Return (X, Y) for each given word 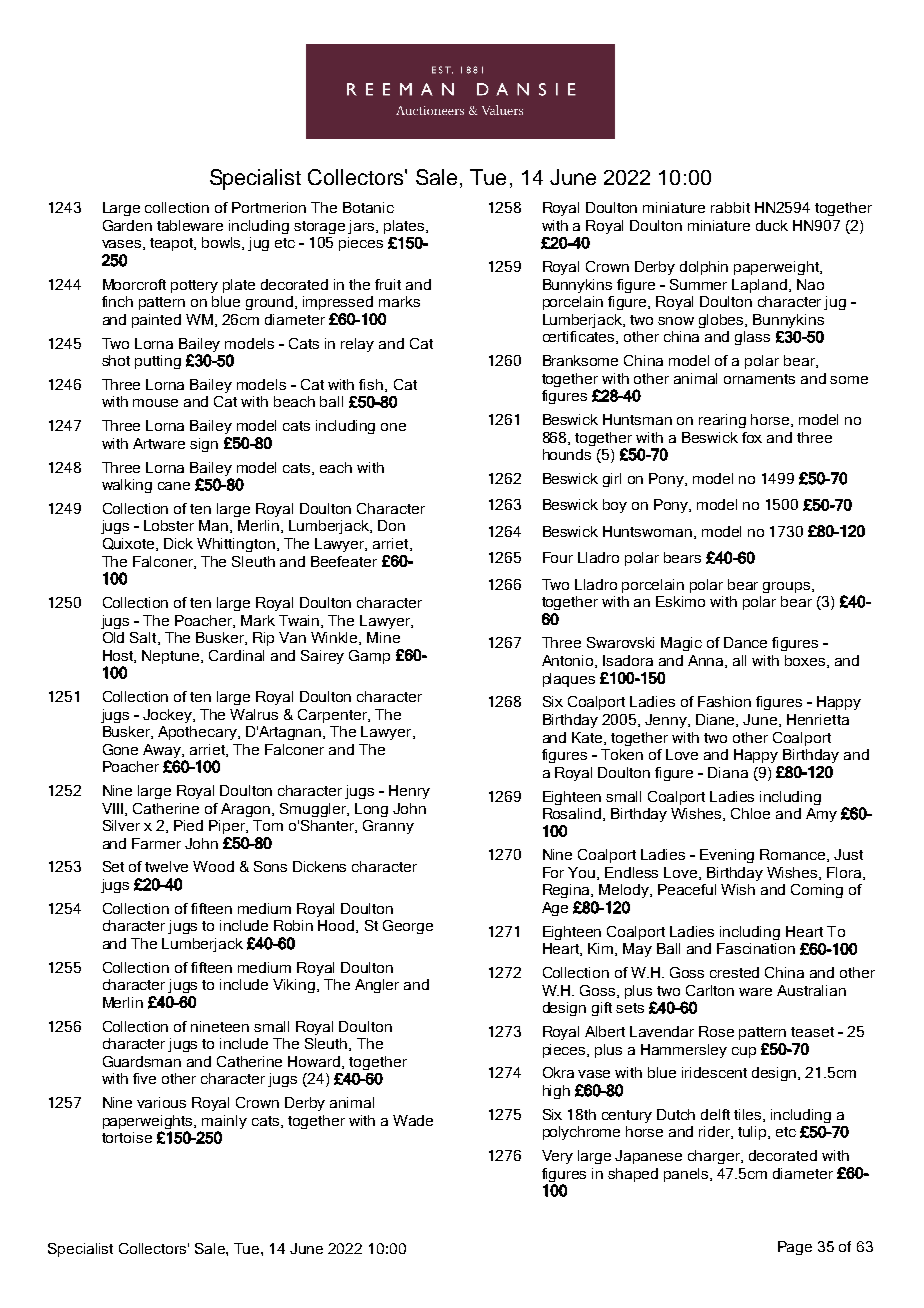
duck (772, 225)
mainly (224, 1122)
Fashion (724, 701)
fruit (388, 284)
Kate (588, 738)
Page (795, 1248)
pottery (194, 286)
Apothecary (198, 733)
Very (557, 1157)
